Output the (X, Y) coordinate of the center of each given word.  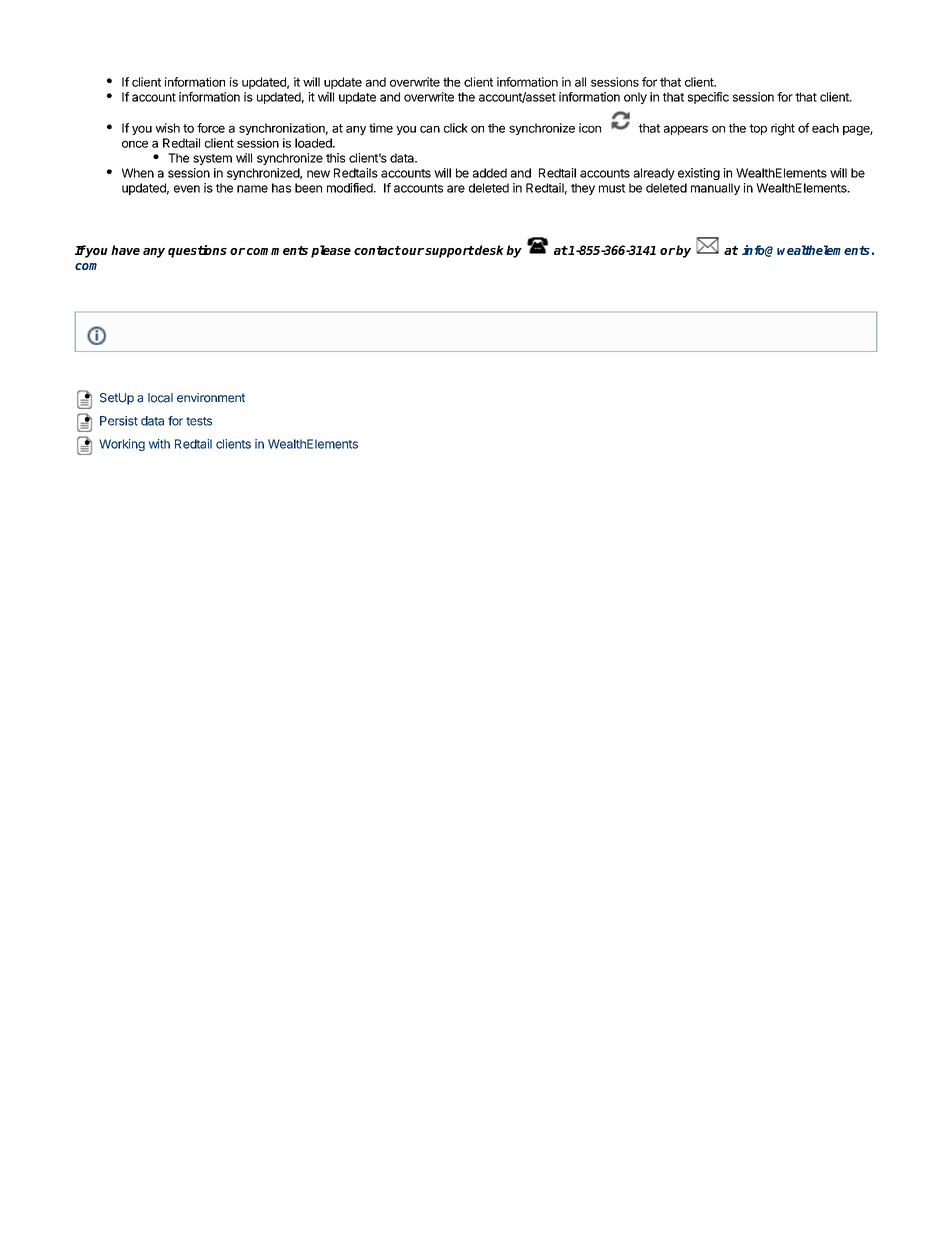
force (211, 128)
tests (199, 421)
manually (715, 189)
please (331, 251)
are (456, 189)
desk (488, 250)
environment (211, 398)
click (456, 128)
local (160, 398)
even (187, 189)
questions (197, 251)
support (449, 252)
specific (708, 98)
